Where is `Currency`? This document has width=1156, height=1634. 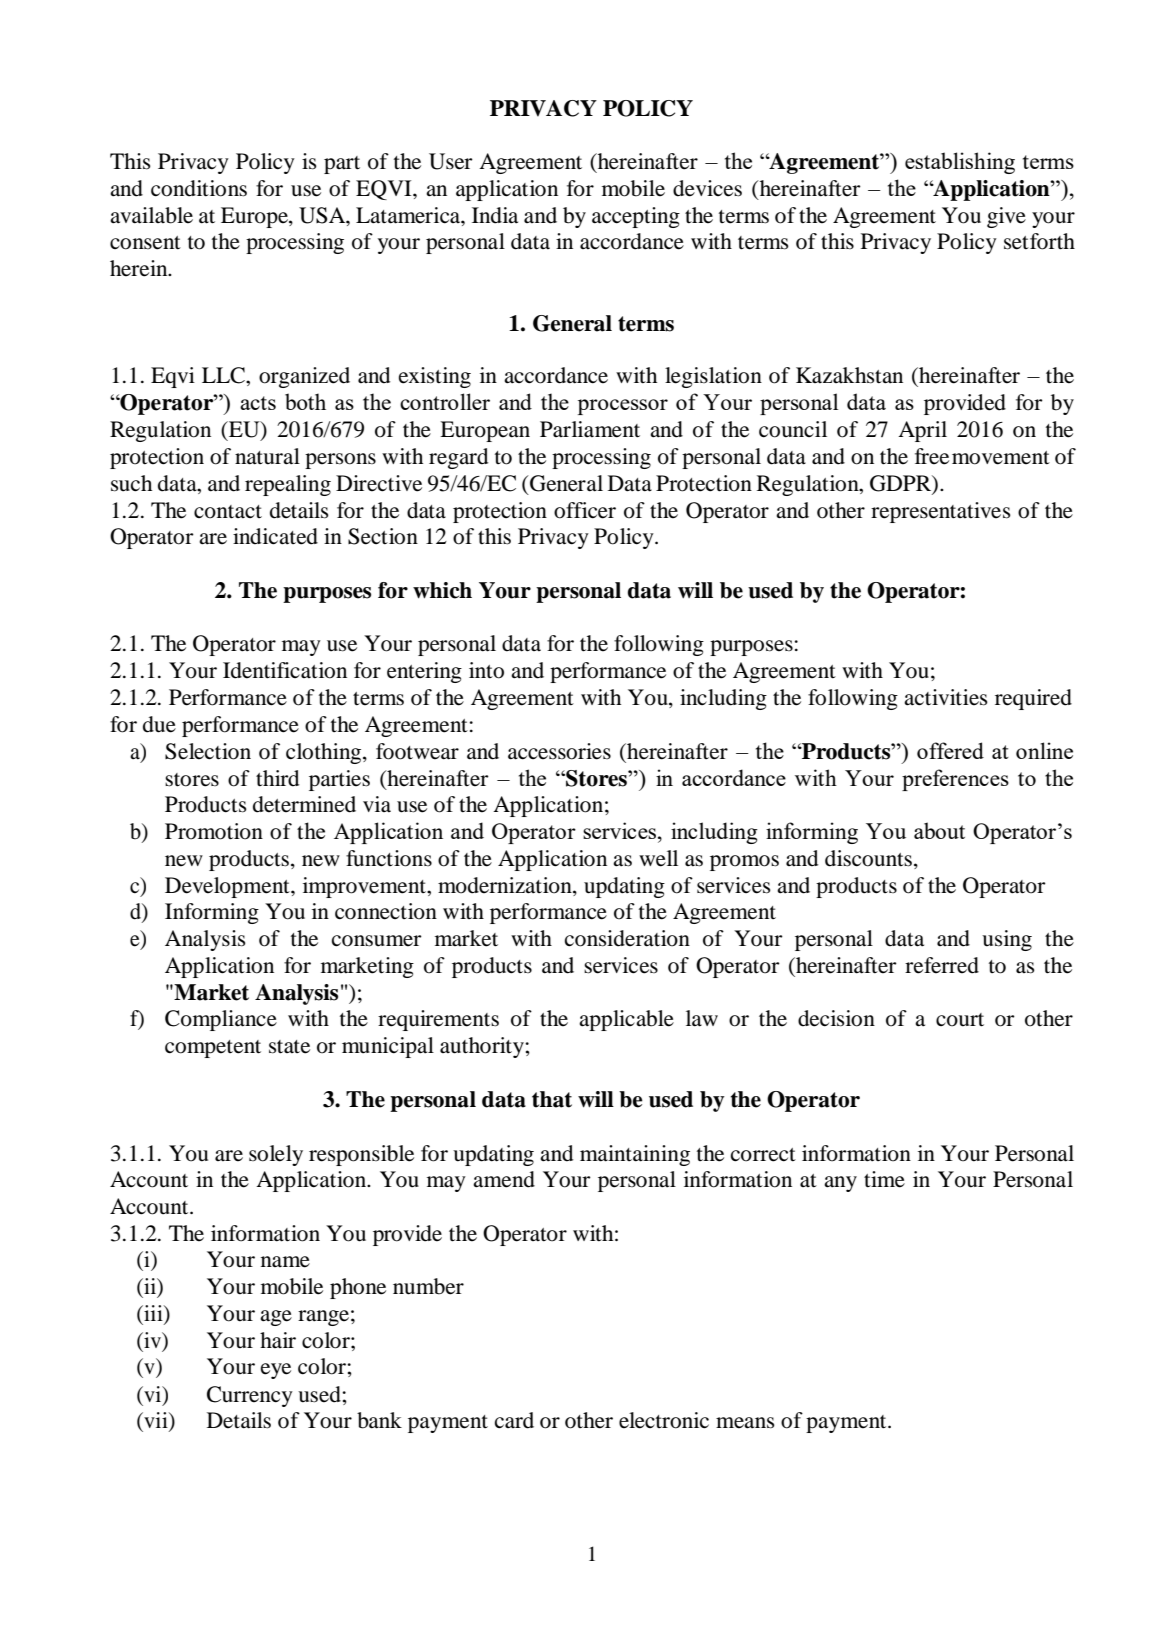 Currency is located at coordinates (250, 1396).
